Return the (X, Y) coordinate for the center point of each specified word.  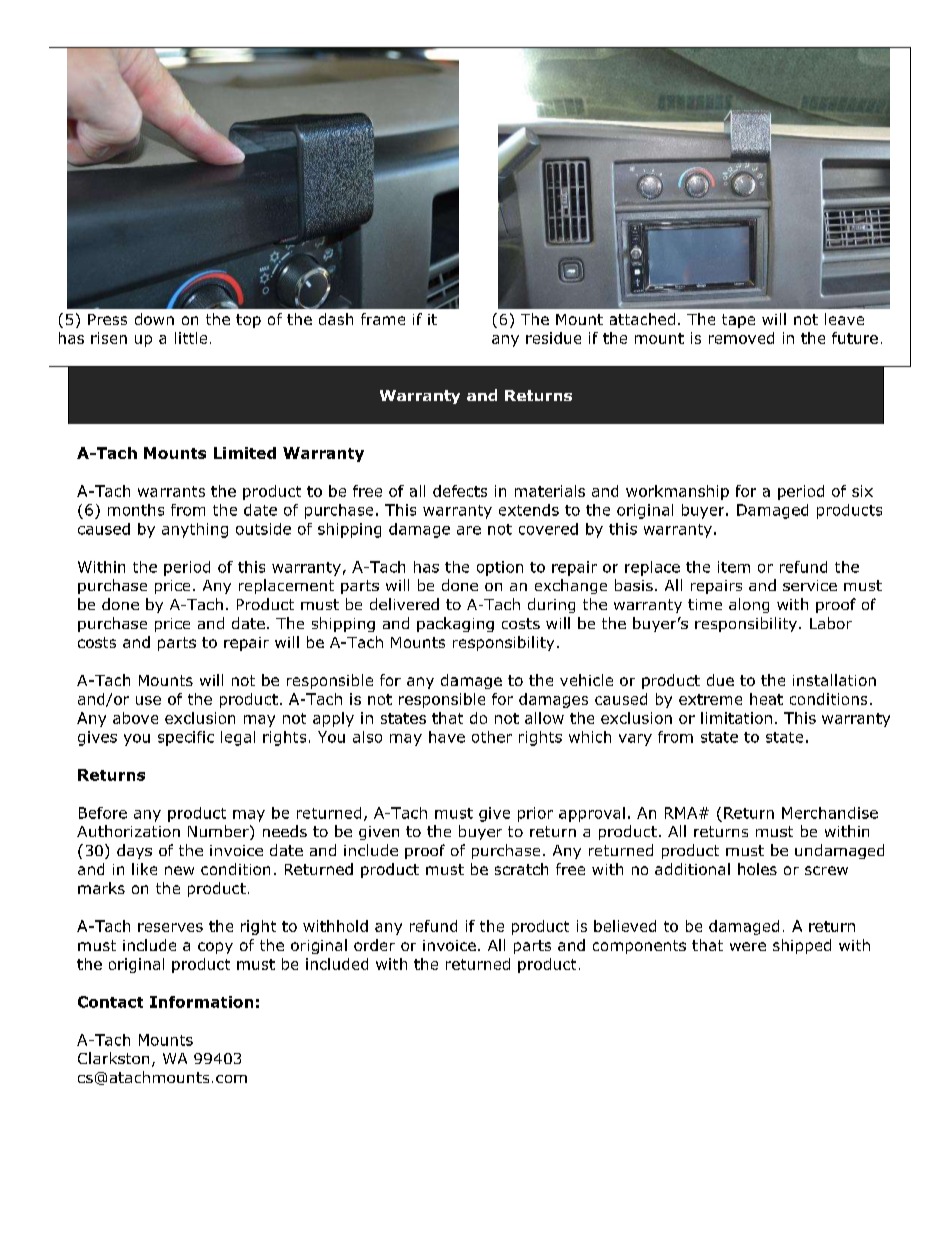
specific (186, 738)
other (492, 737)
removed (741, 338)
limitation (736, 718)
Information (201, 1002)
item (734, 567)
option (500, 568)
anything (195, 530)
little (191, 338)
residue (553, 338)
